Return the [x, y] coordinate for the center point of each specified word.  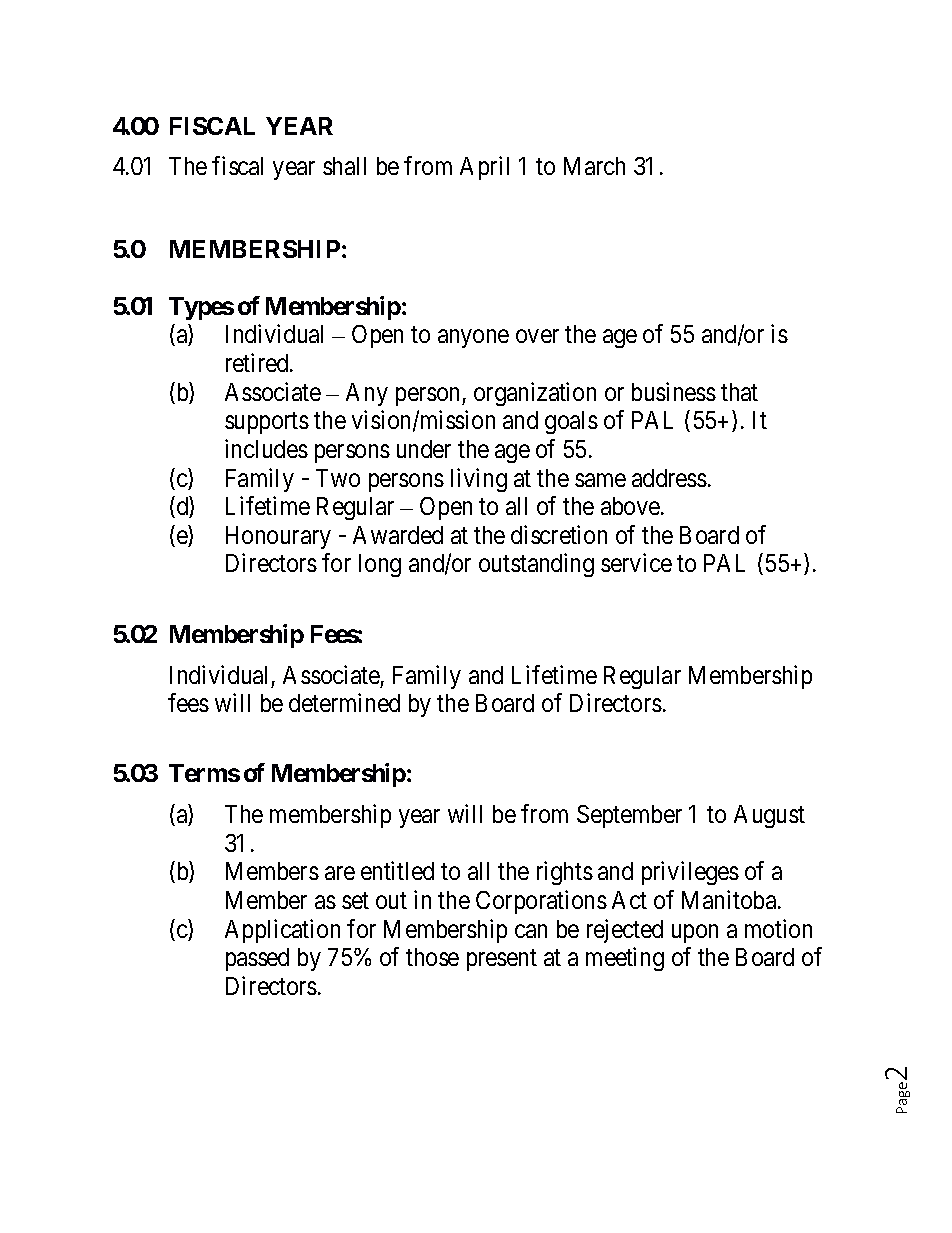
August [769, 816]
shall [344, 166]
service [636, 562]
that [739, 392]
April [484, 168]
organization [535, 394]
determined [344, 702]
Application [282, 931]
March [594, 166]
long [380, 565]
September [629, 816]
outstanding [536, 565]
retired [258, 362]
